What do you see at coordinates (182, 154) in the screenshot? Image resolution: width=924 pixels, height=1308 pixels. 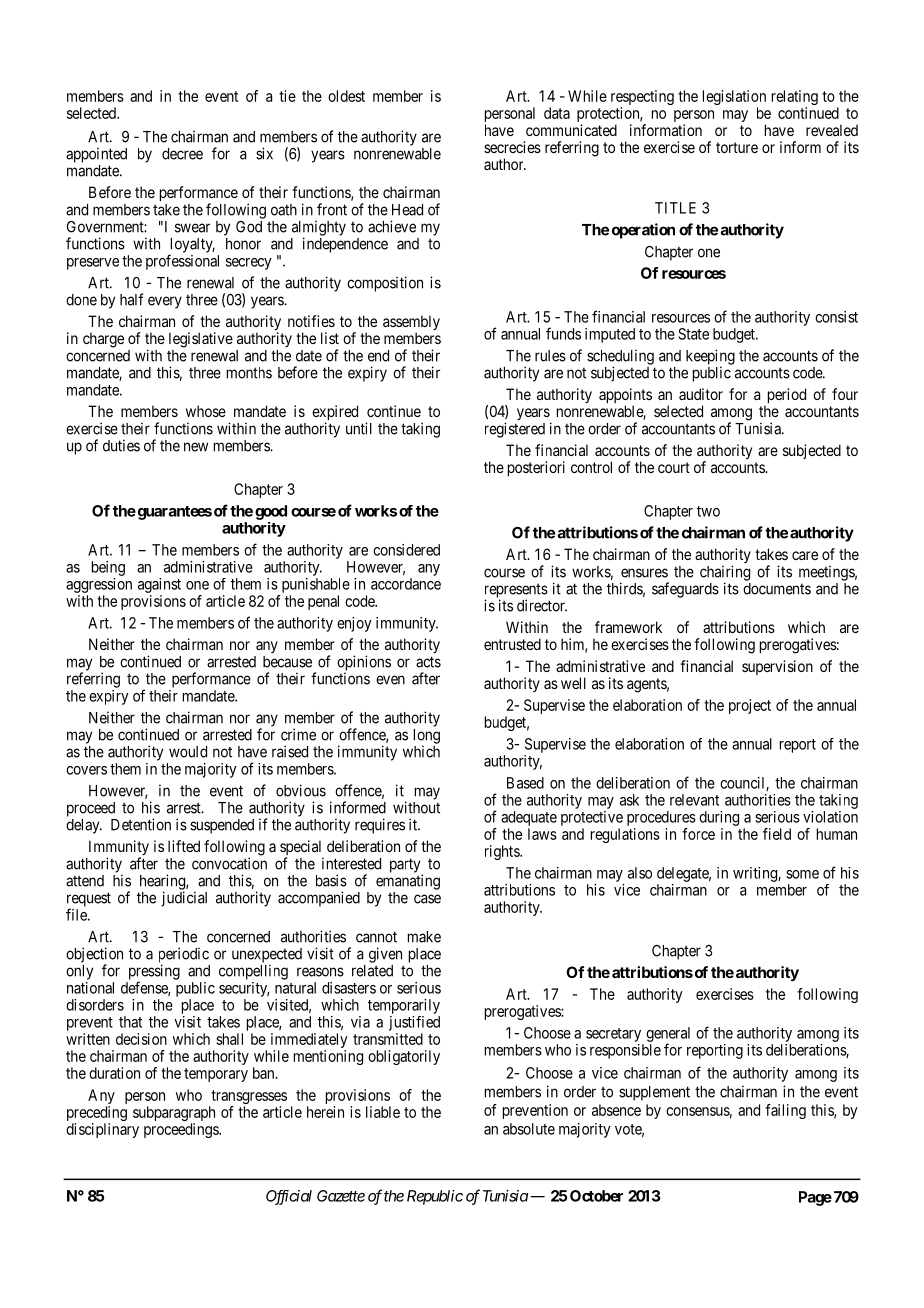 I see `decree` at bounding box center [182, 154].
